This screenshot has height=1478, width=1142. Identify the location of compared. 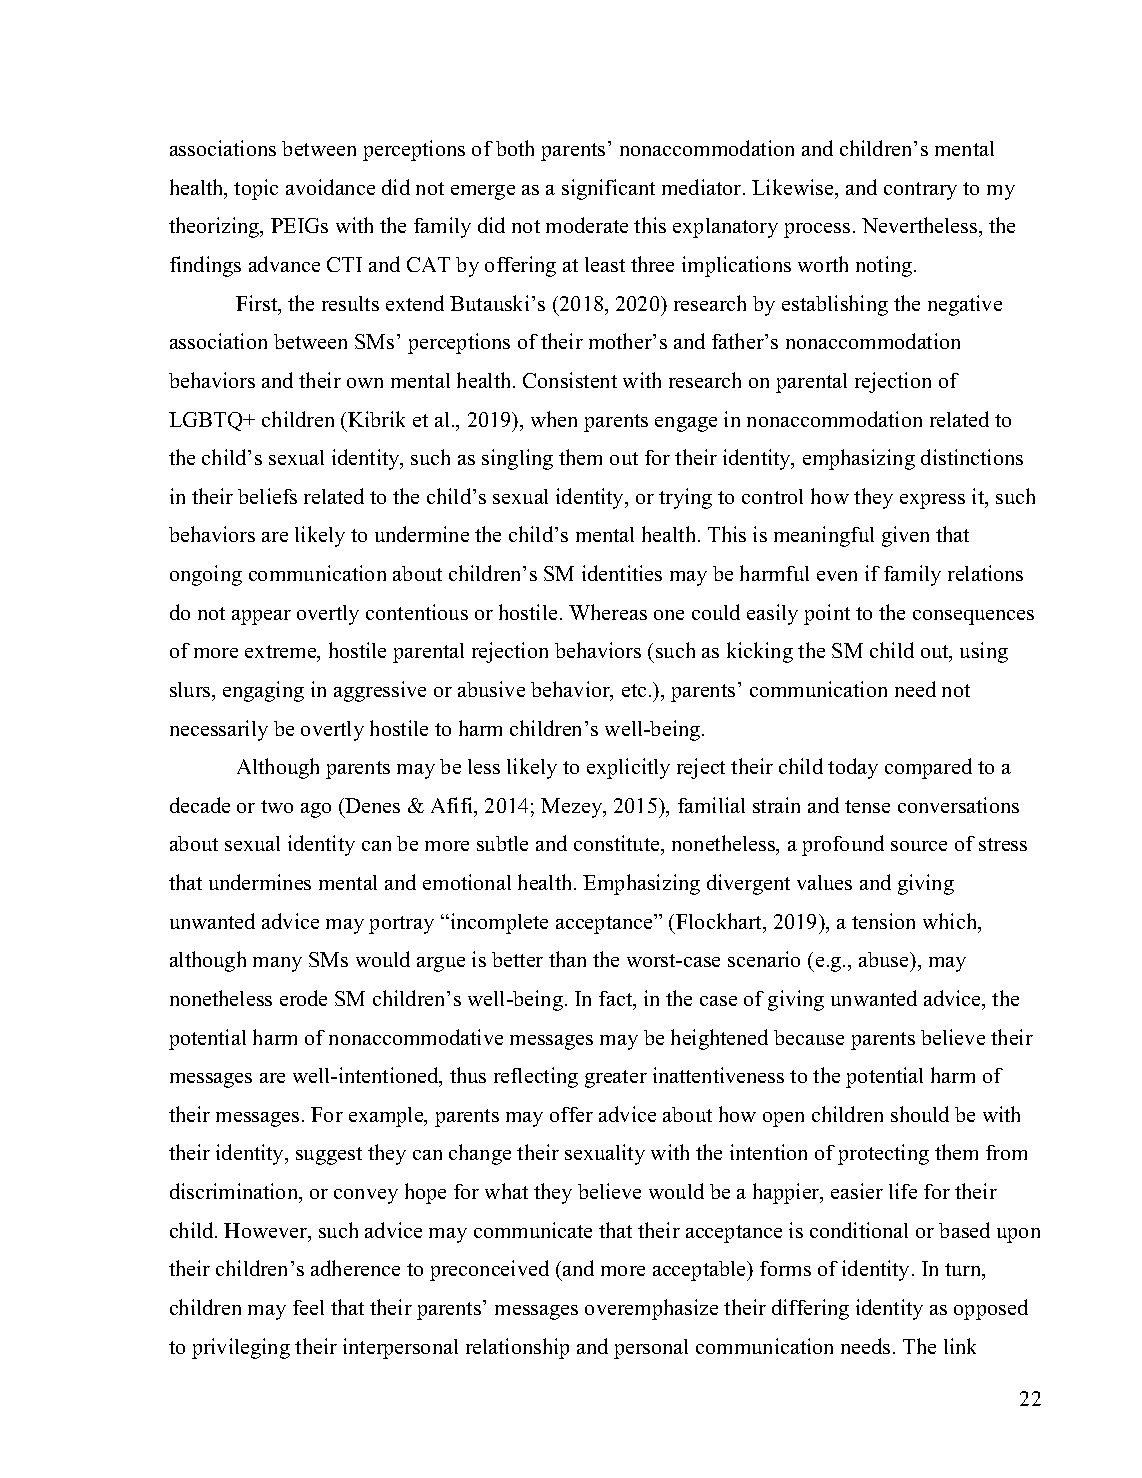
(928, 768).
